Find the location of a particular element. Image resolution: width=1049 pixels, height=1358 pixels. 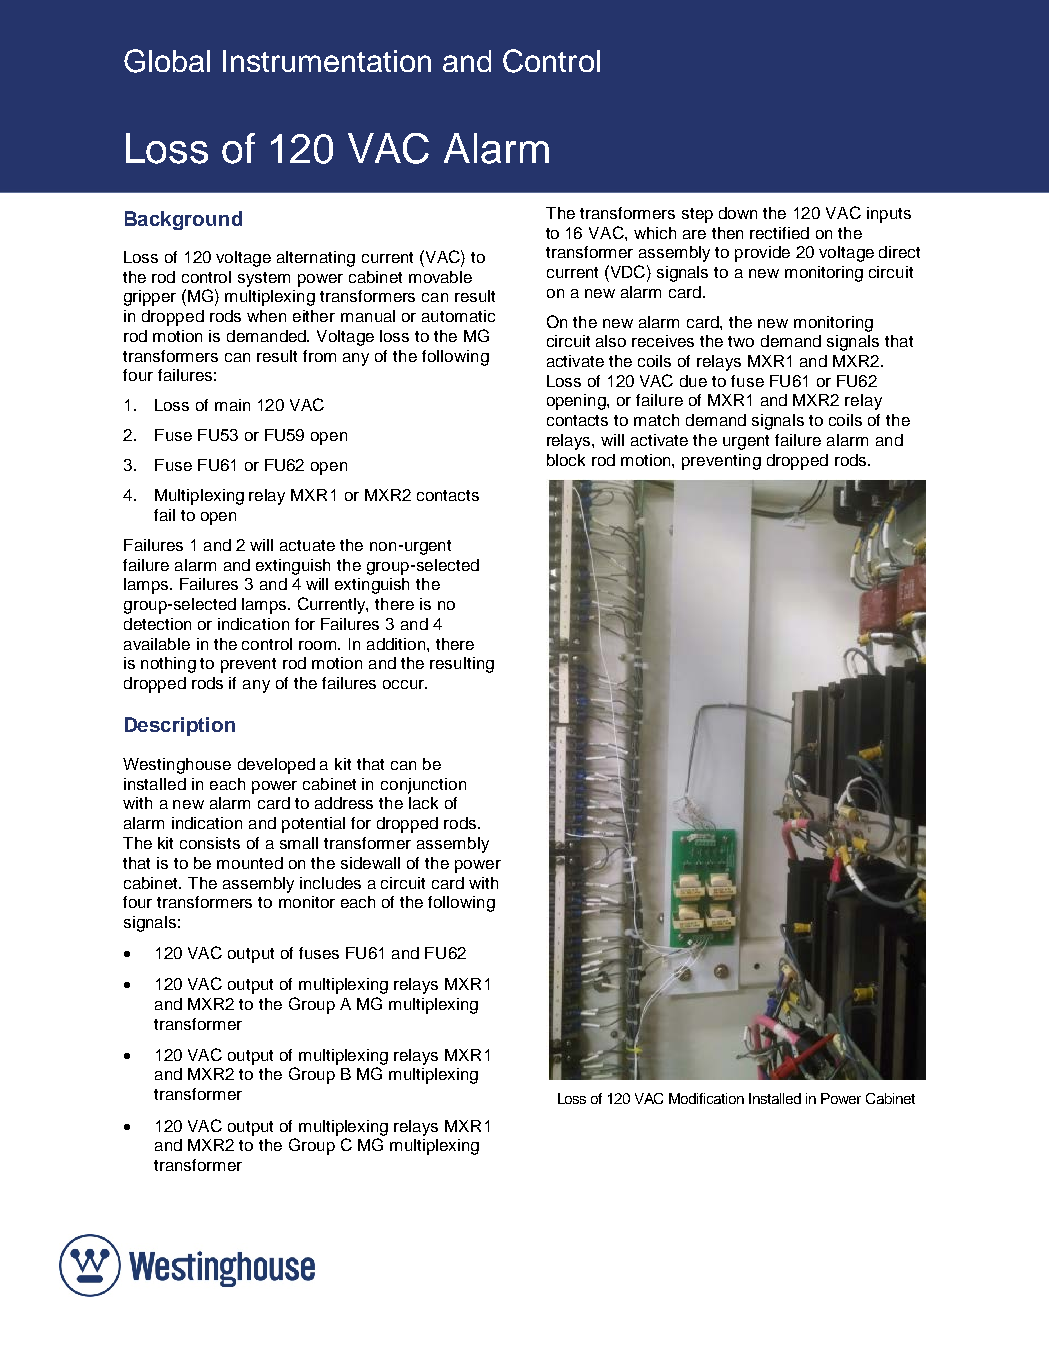

conjunction is located at coordinates (423, 786).
